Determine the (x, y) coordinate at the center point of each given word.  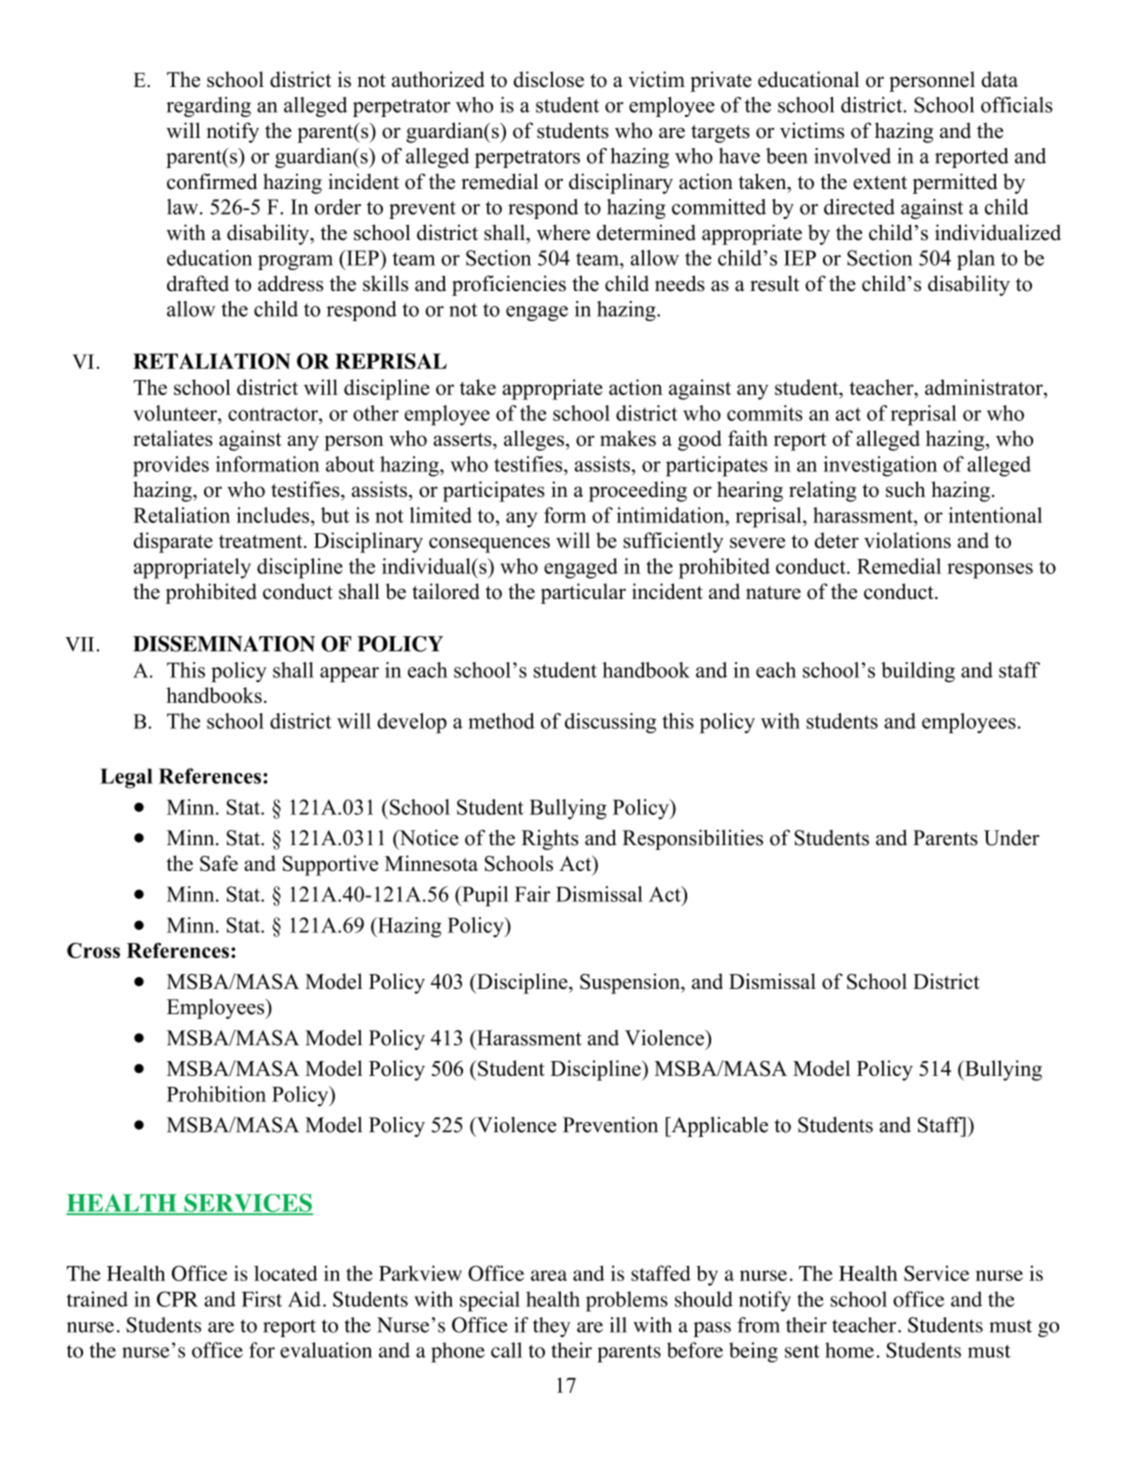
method (501, 721)
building (918, 672)
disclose (548, 79)
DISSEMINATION (224, 644)
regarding (208, 107)
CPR (177, 1299)
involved (852, 156)
